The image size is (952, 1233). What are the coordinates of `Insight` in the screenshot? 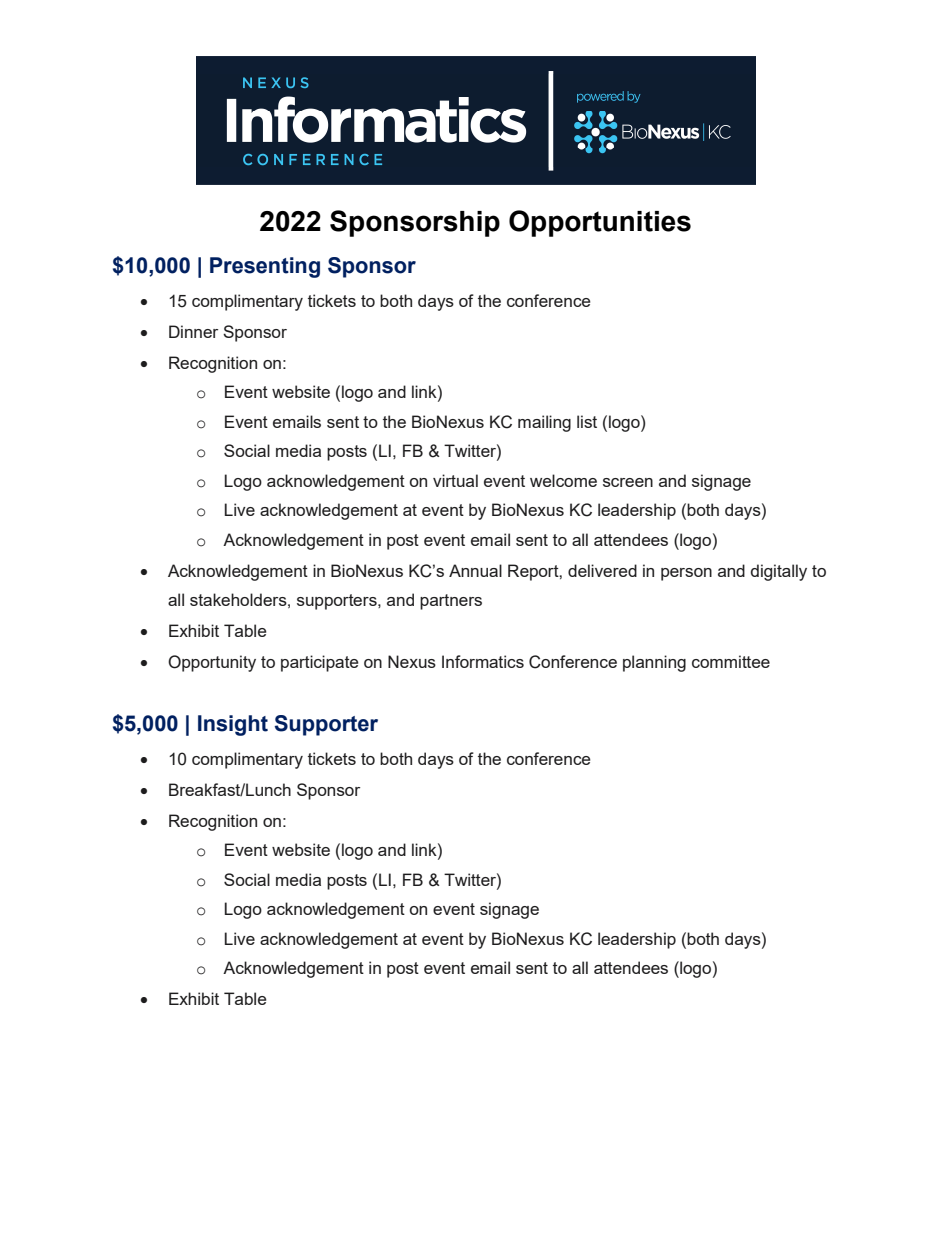 It's located at (233, 725).
